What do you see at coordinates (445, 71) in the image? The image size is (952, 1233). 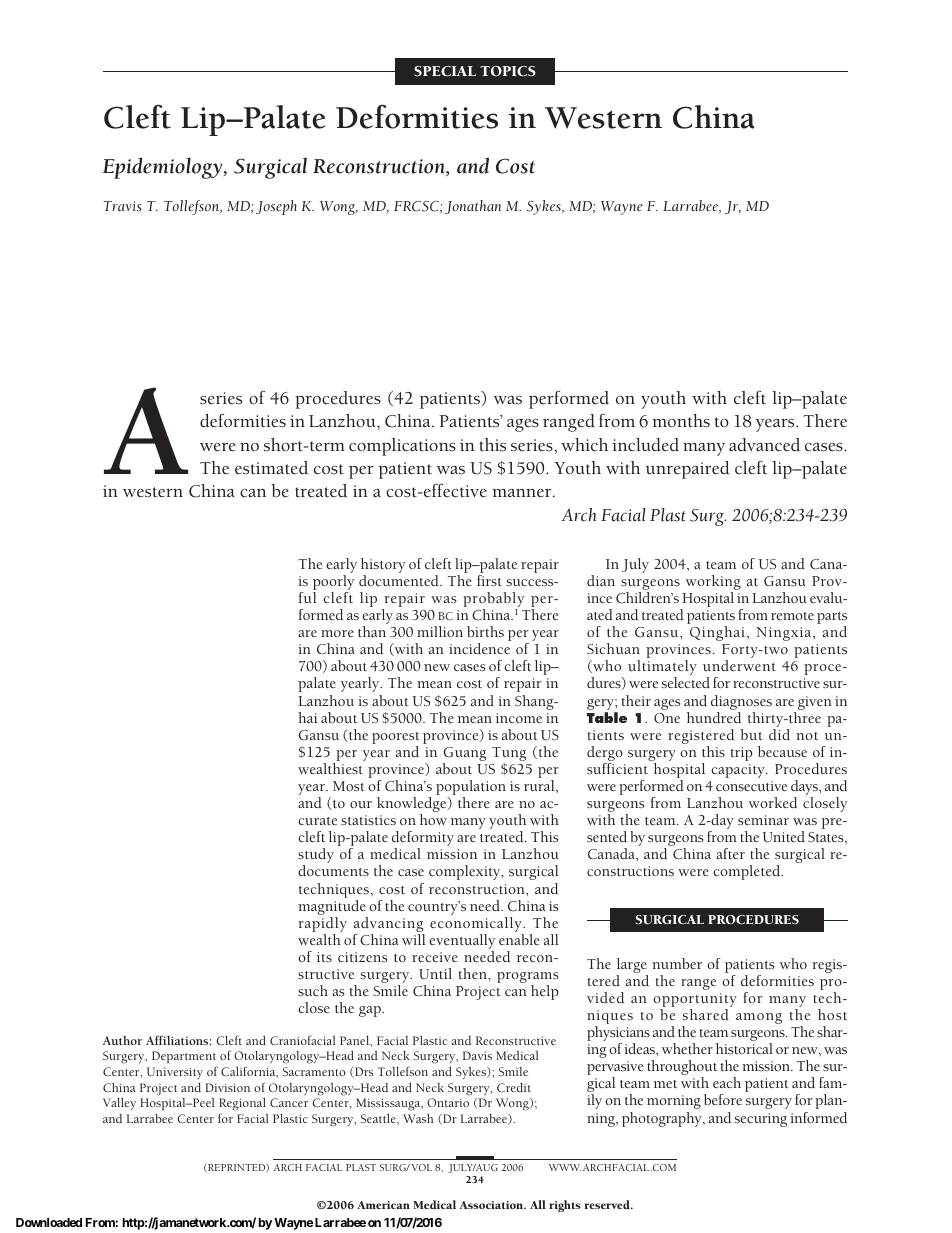 I see `SPECIAL` at bounding box center [445, 71].
